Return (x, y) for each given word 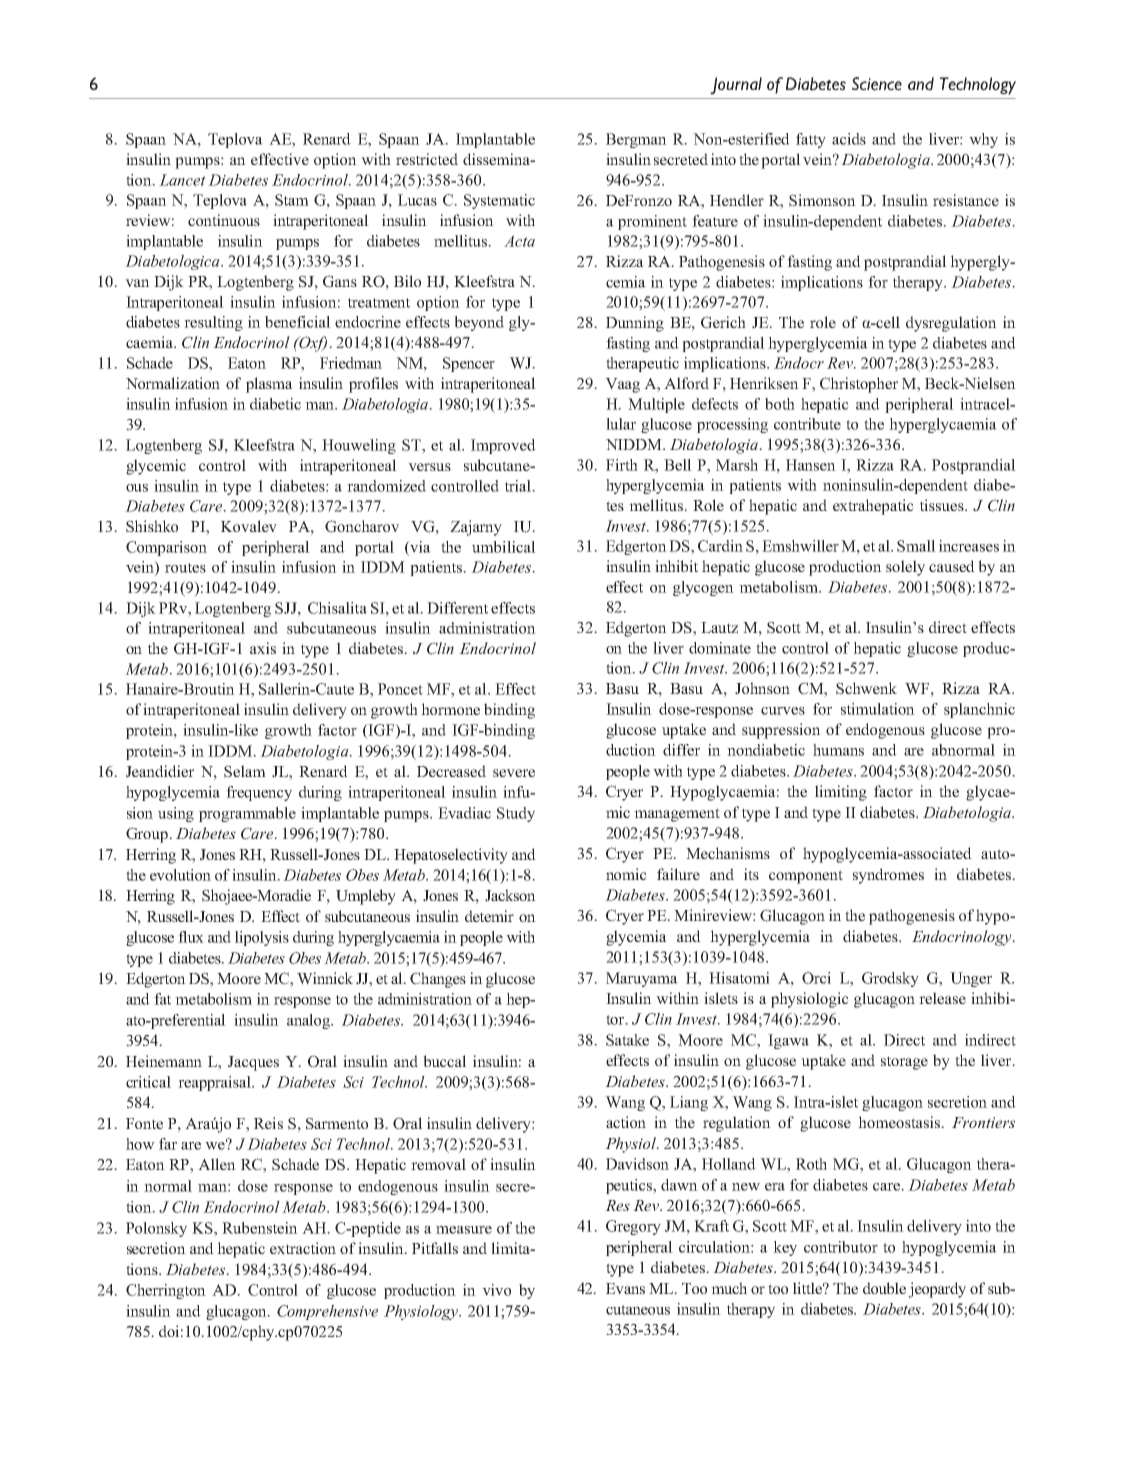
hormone (450, 709)
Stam (292, 200)
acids (849, 139)
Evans (625, 1288)
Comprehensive (327, 1312)
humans (838, 750)
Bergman (636, 140)
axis (263, 648)
